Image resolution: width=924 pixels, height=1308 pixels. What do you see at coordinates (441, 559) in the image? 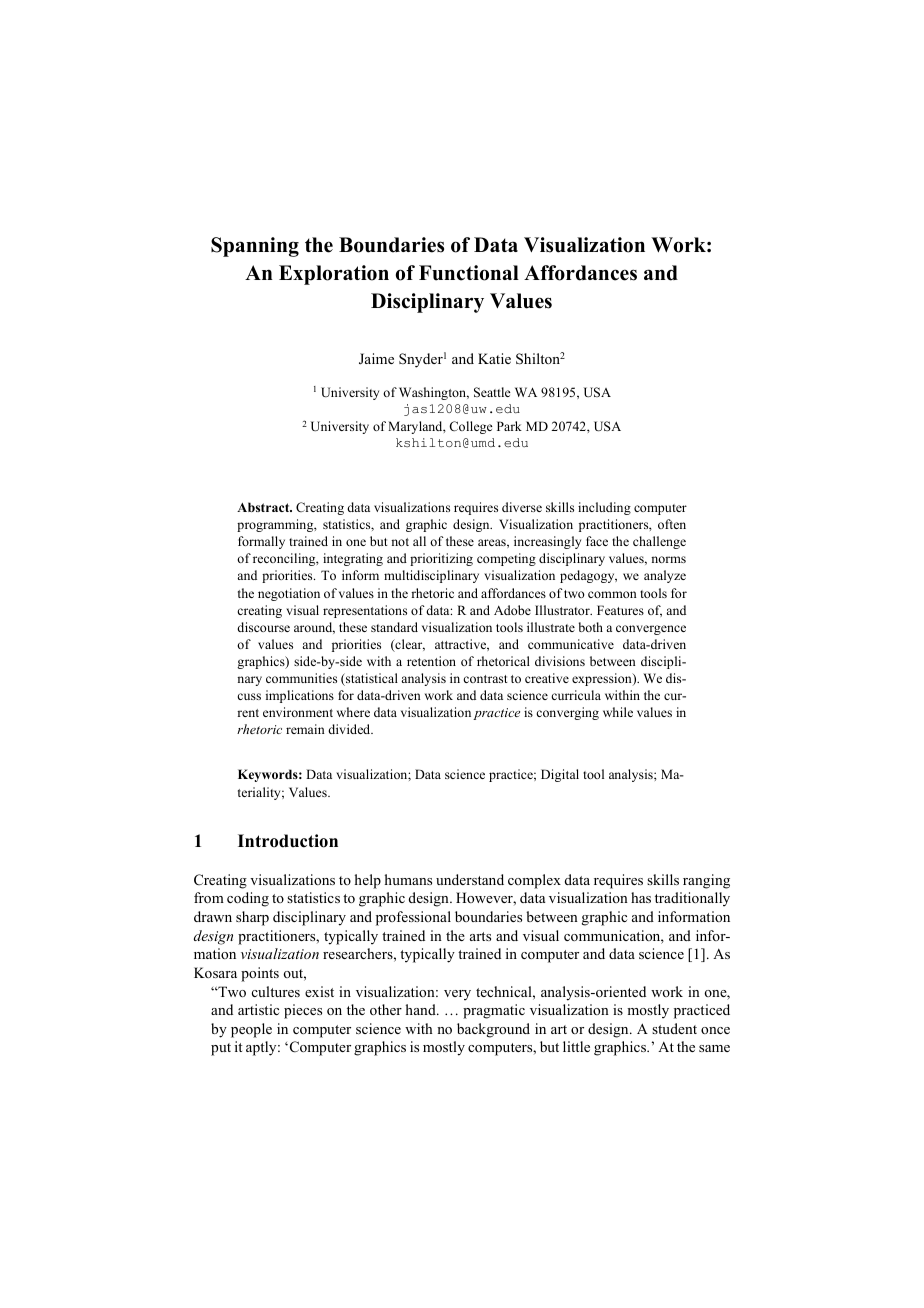
I see `prioritizing` at bounding box center [441, 559].
